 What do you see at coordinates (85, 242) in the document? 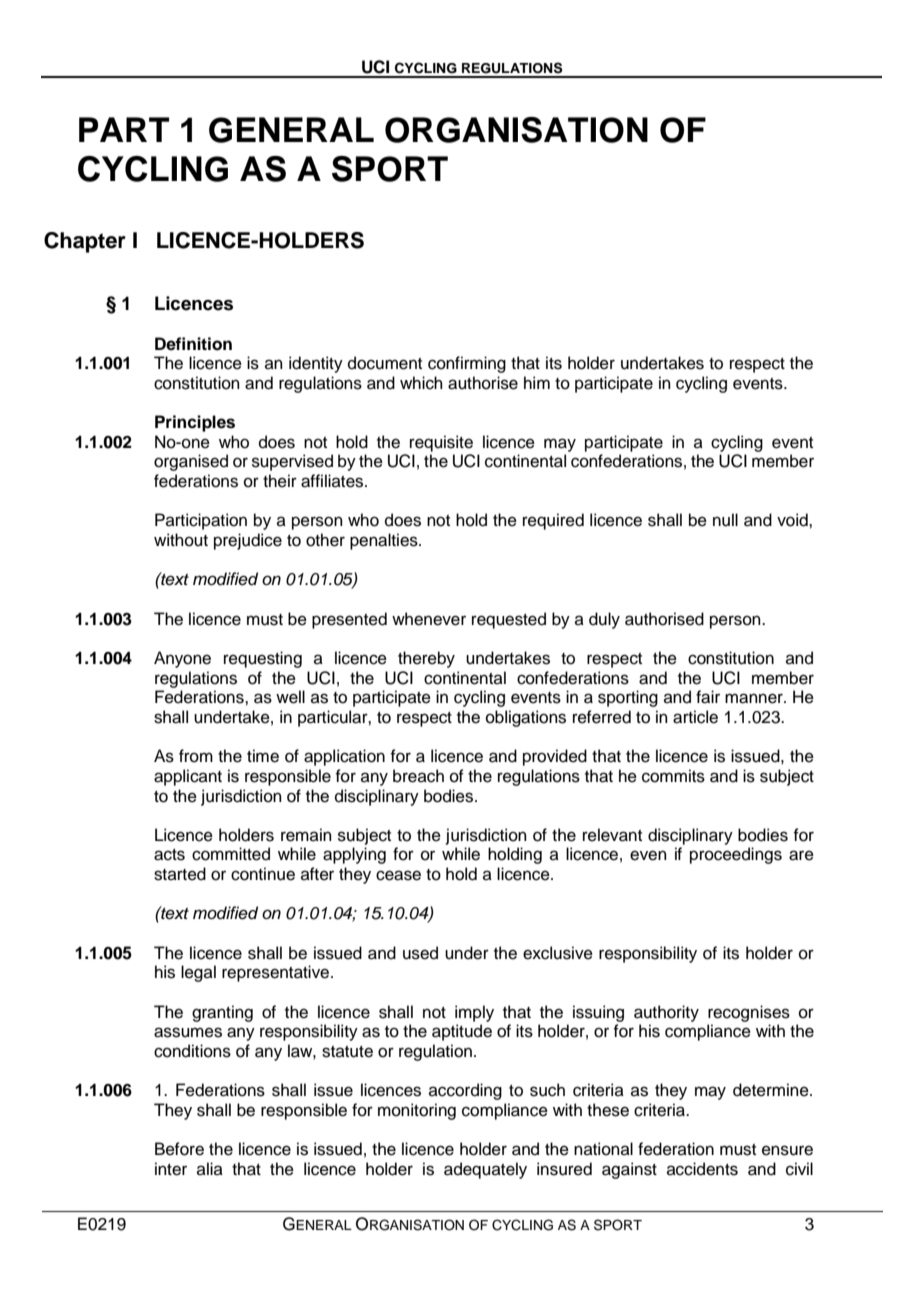
I see `Chapter` at bounding box center [85, 242].
